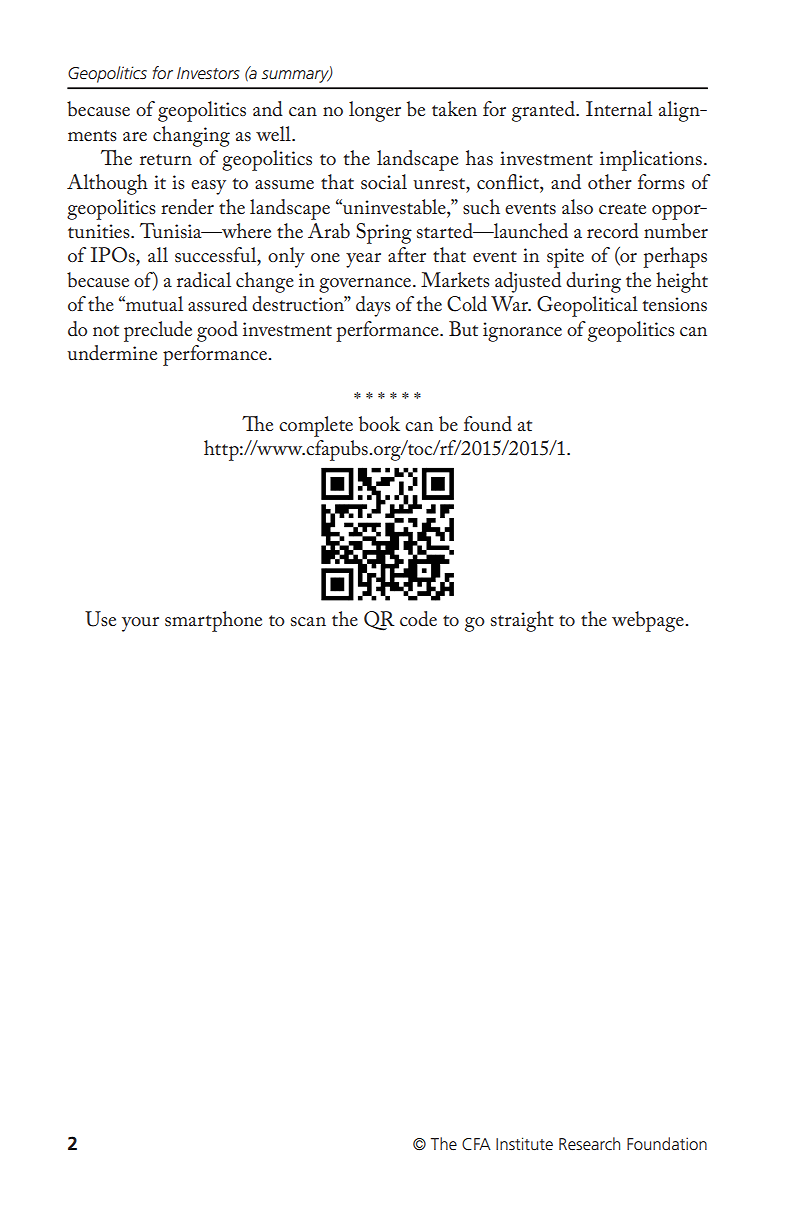 The image size is (809, 1214). What do you see at coordinates (589, 1143) in the page?
I see `Research` at bounding box center [589, 1143].
